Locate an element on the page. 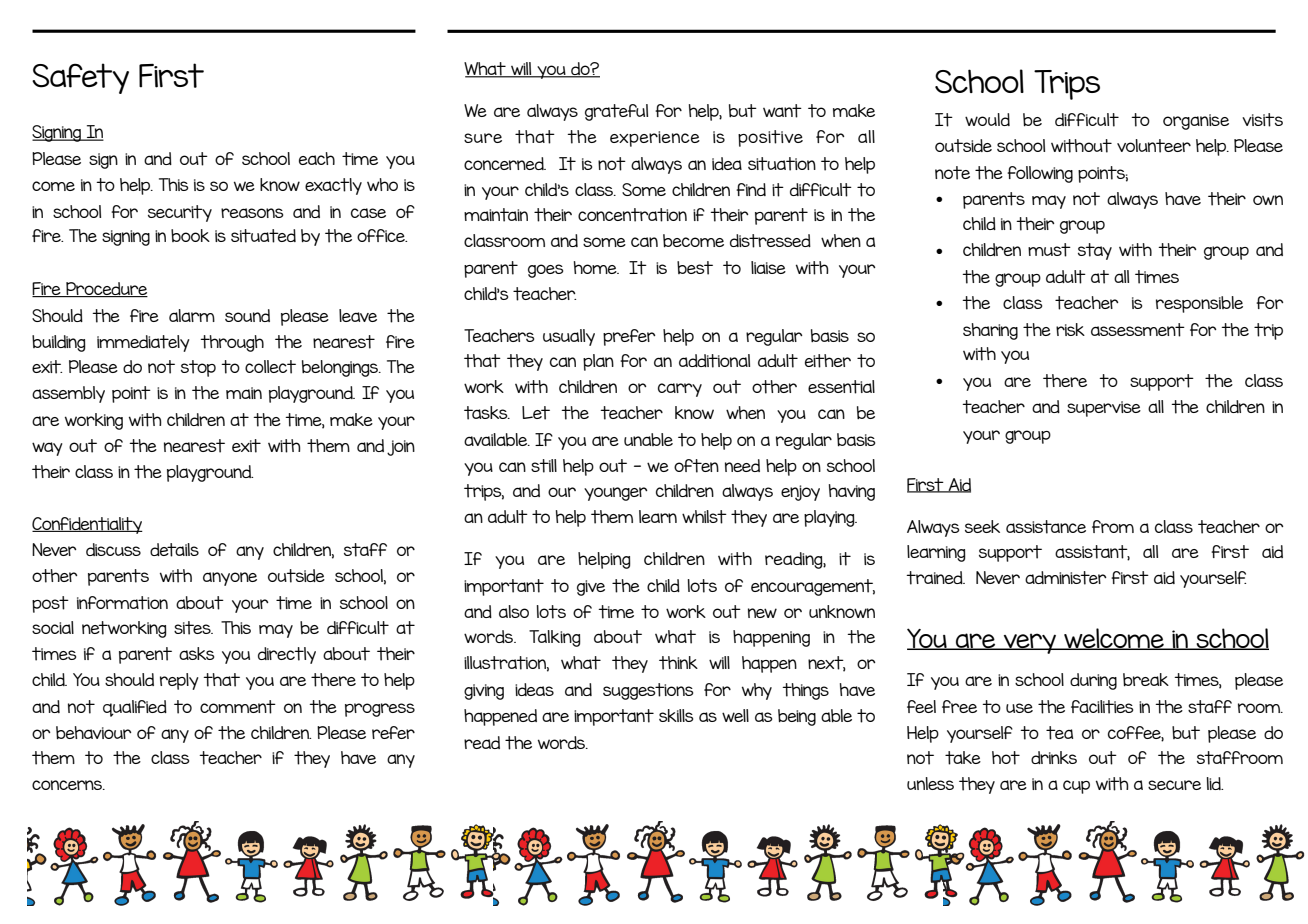  often is located at coordinates (696, 466).
